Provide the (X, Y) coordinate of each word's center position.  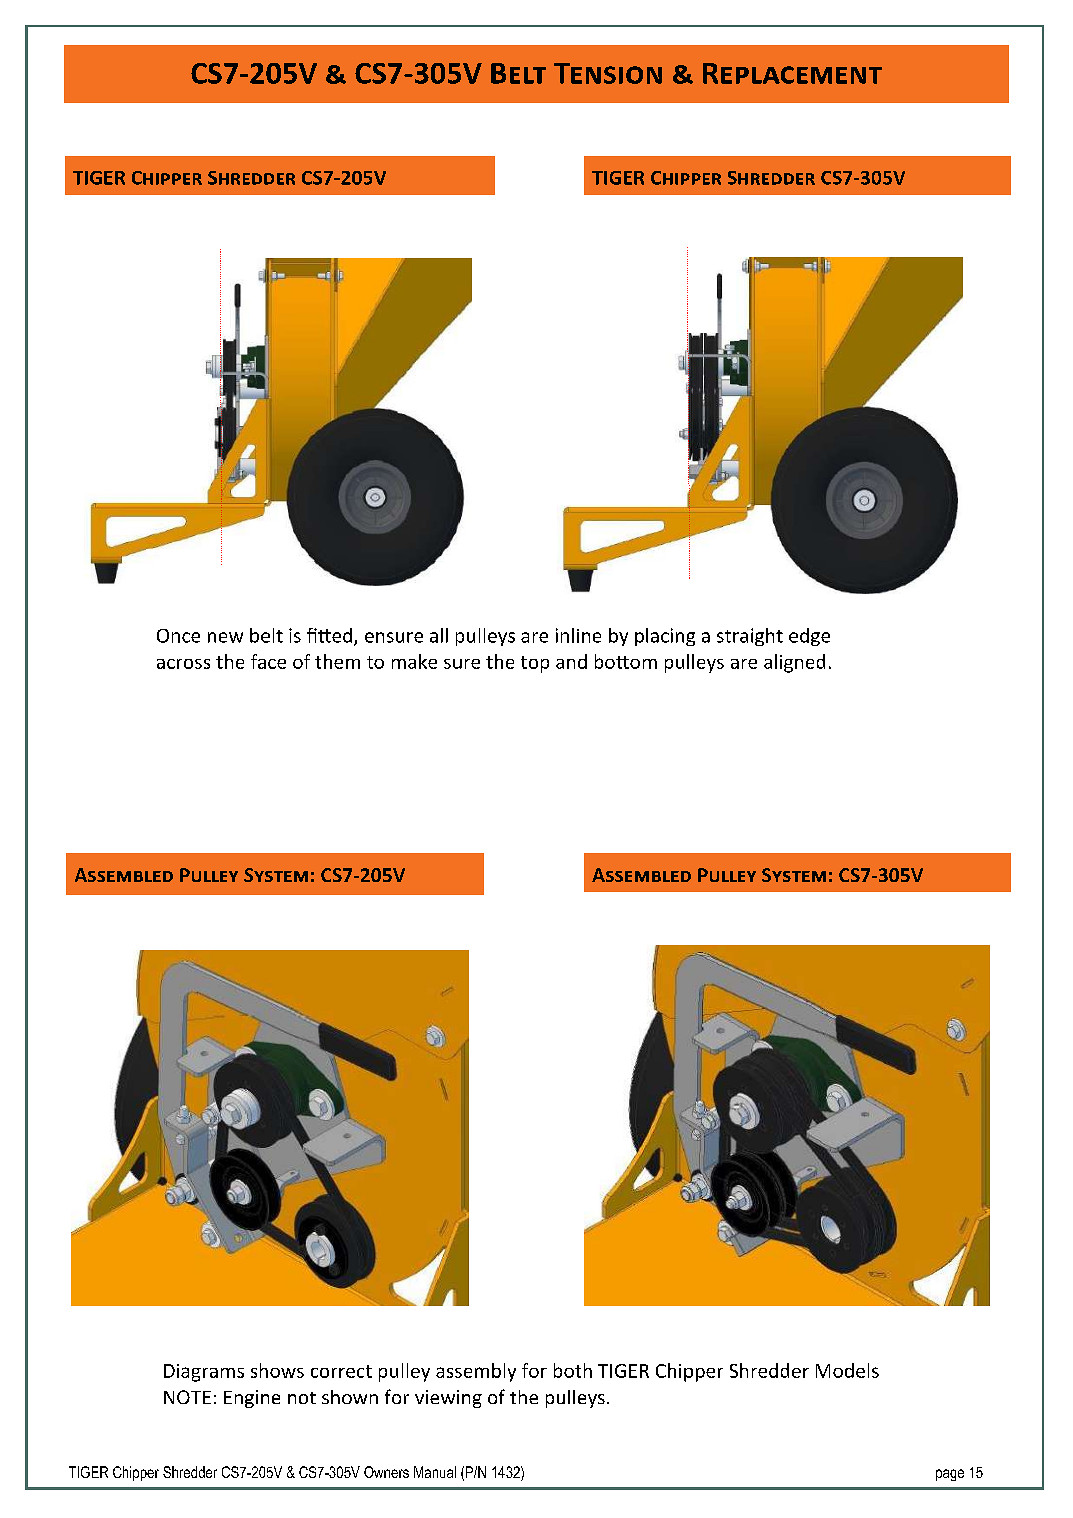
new (225, 637)
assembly (476, 1372)
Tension (608, 73)
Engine (252, 1399)
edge (809, 637)
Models (847, 1370)
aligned (794, 663)
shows (277, 1370)
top (535, 664)
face (268, 661)
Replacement (792, 73)
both (573, 1370)
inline (578, 635)
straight (750, 637)
